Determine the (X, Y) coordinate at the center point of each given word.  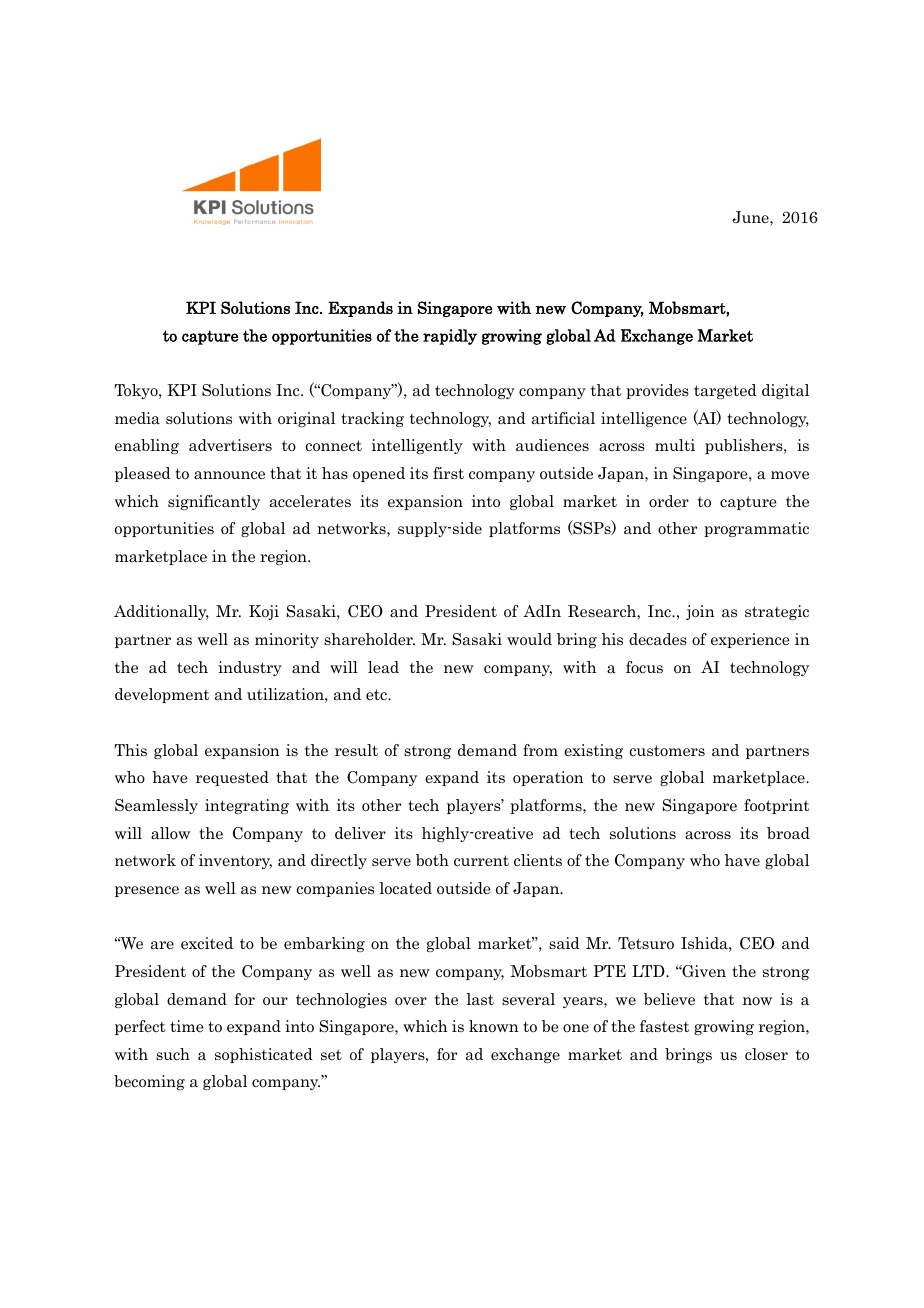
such (173, 1054)
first (448, 473)
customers (667, 750)
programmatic (756, 529)
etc (377, 694)
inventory (235, 861)
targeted (725, 391)
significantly (214, 502)
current (481, 860)
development (162, 695)
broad (788, 833)
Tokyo (137, 391)
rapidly (450, 337)
